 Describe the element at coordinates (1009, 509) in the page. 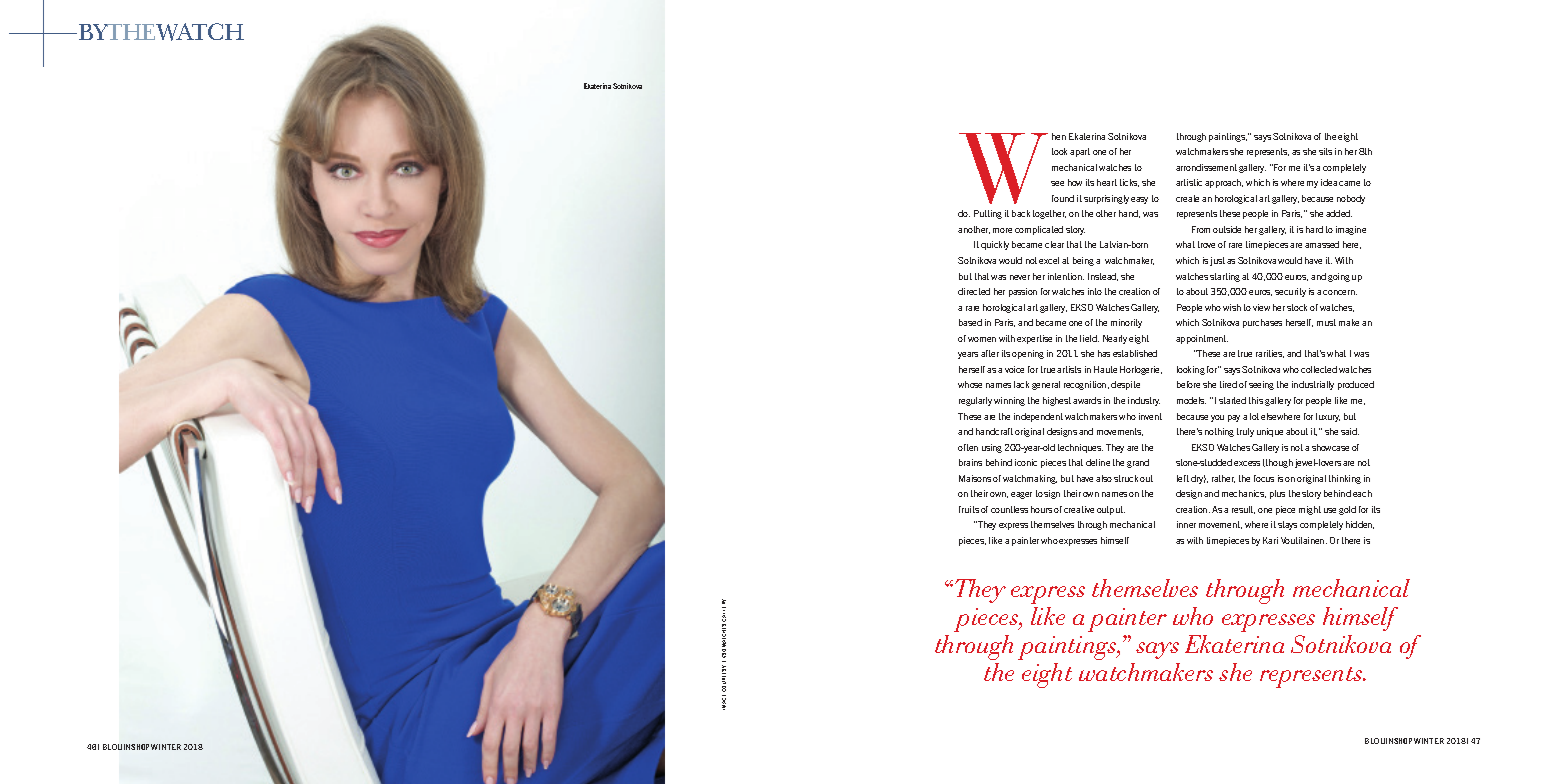

I see `countless` at that location.
